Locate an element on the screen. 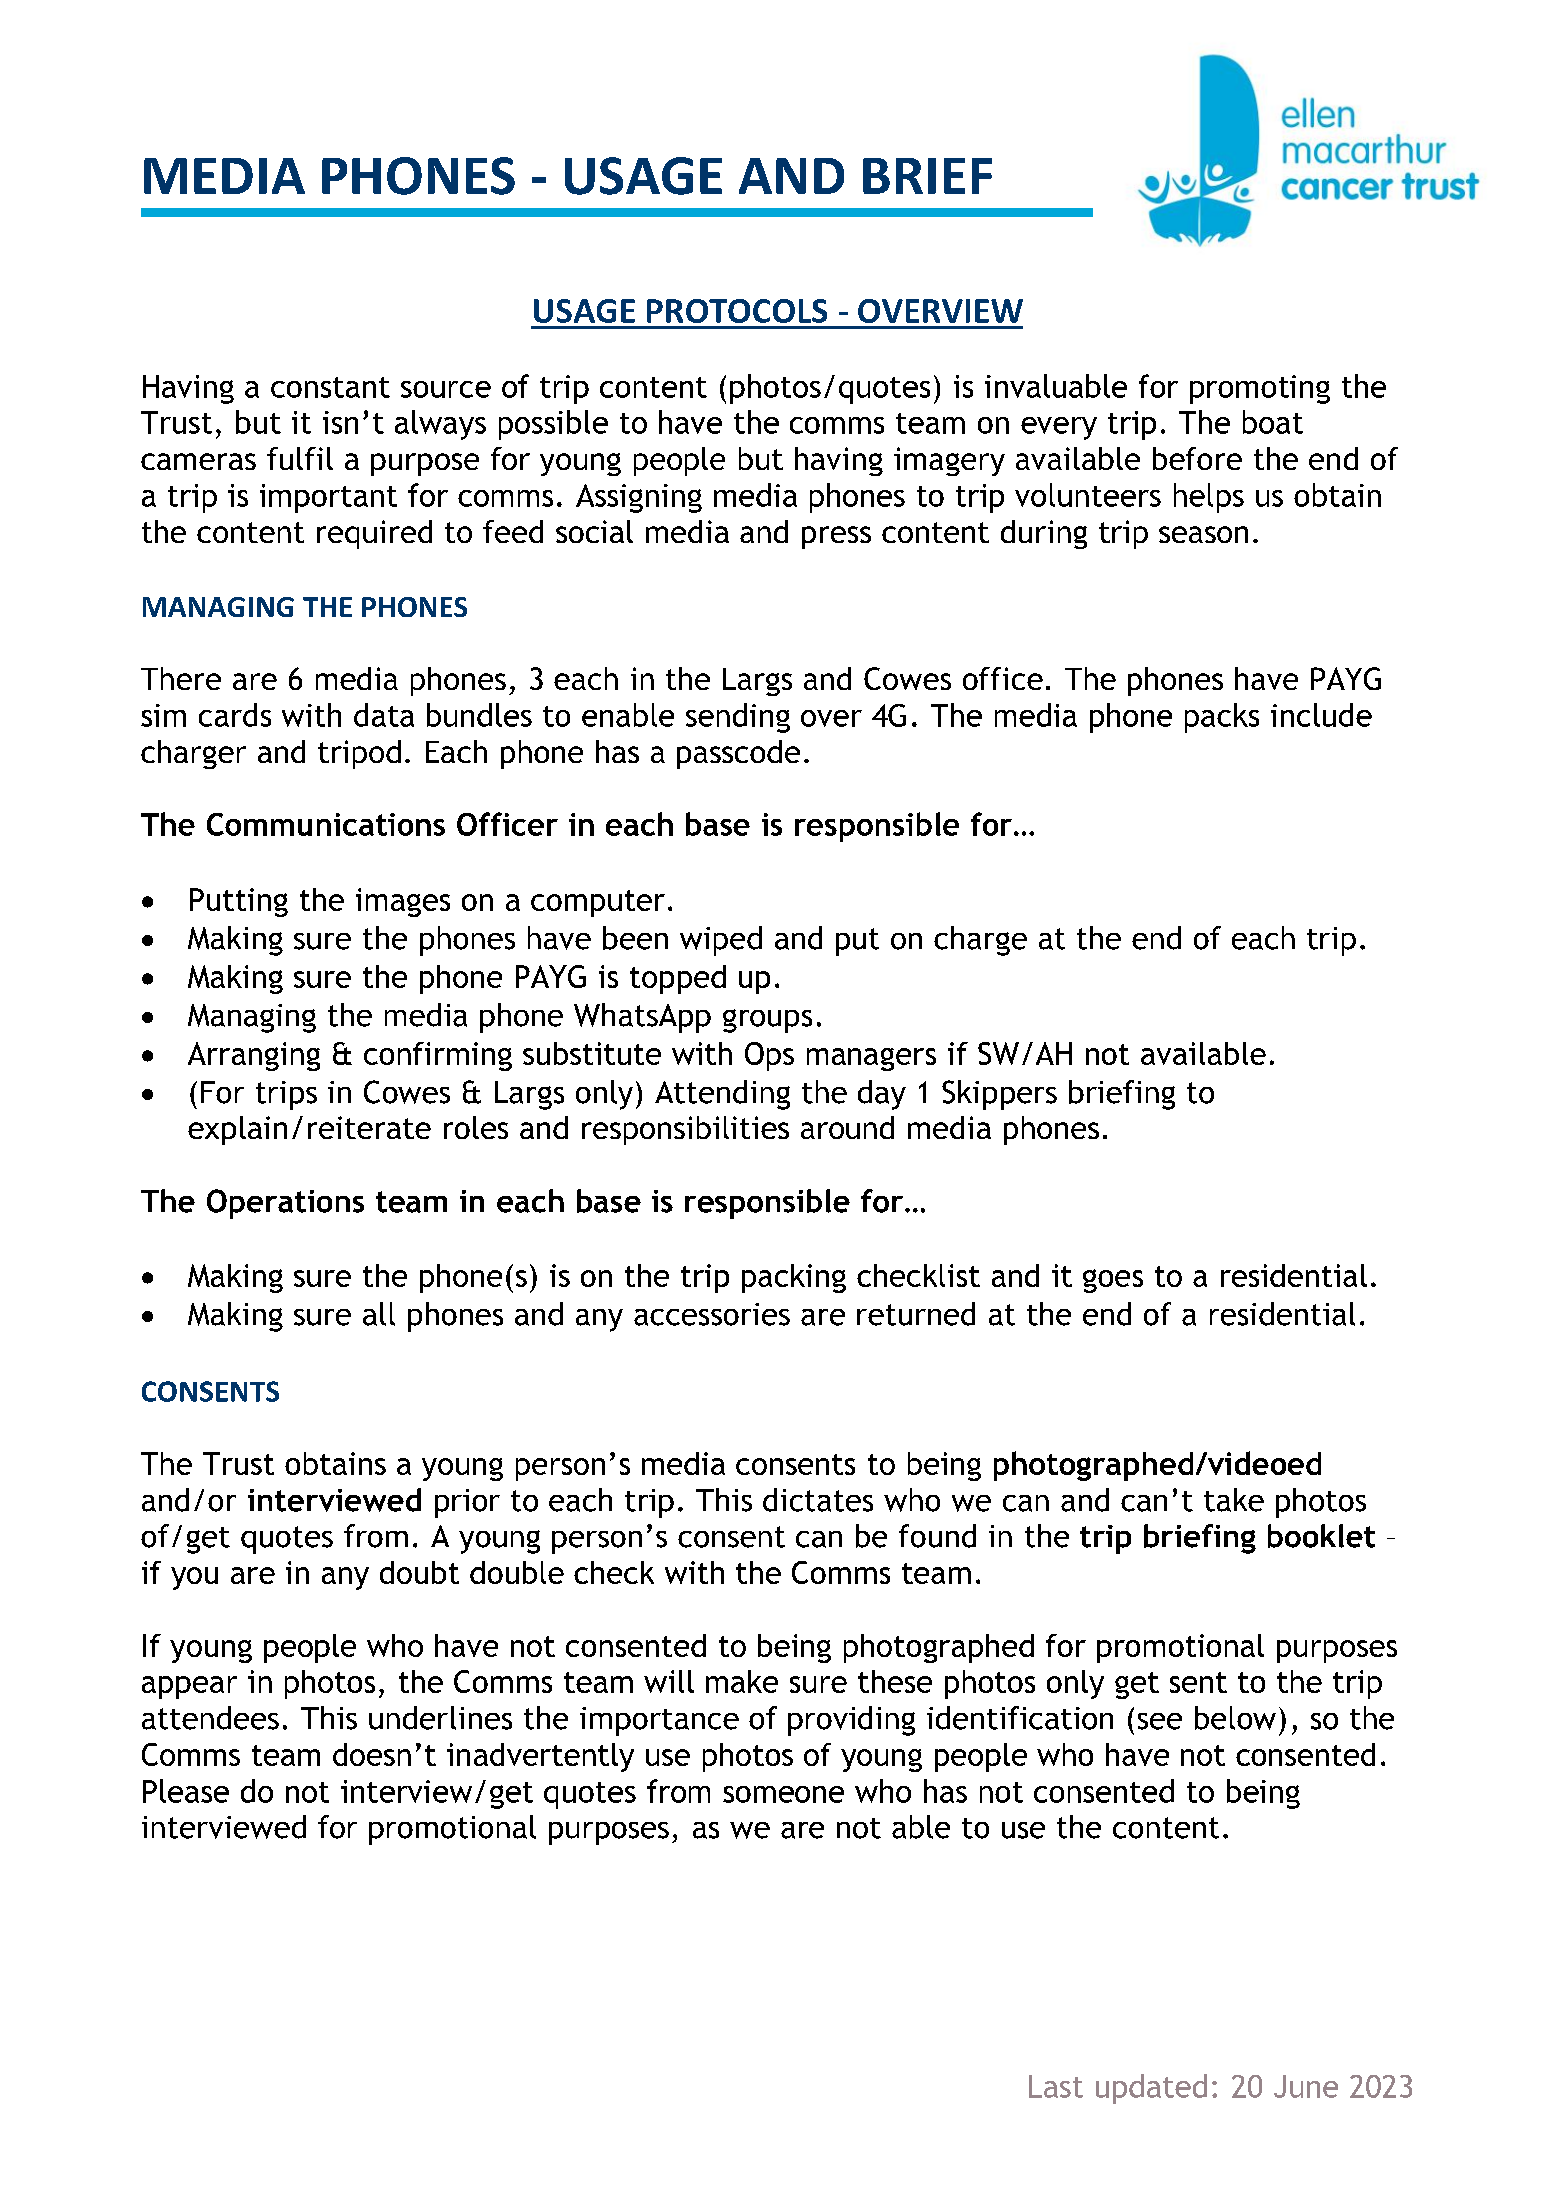 Image resolution: width=1554 pixels, height=2198 pixels. Please is located at coordinates (186, 1791).
